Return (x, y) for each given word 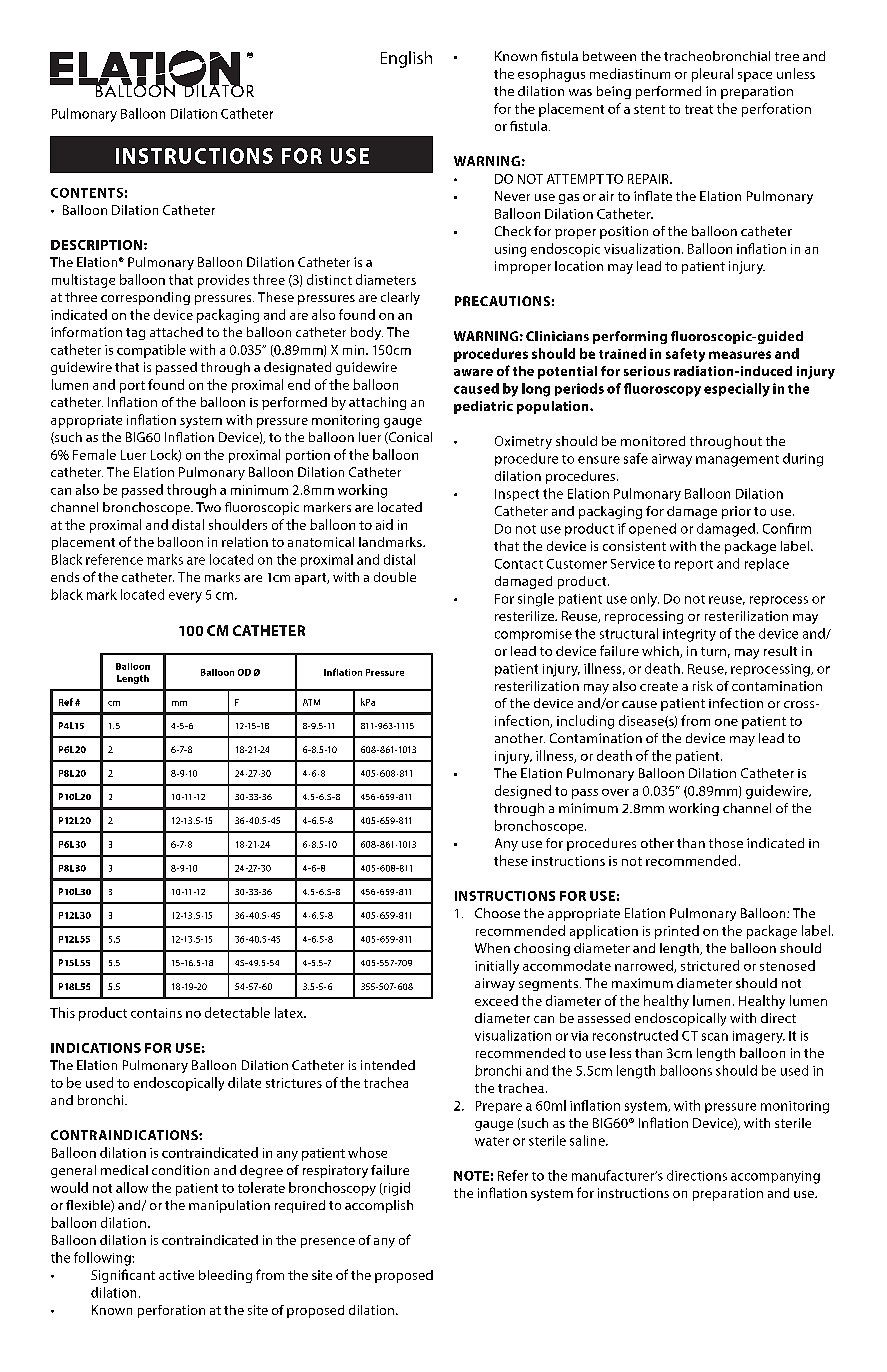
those (726, 843)
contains (156, 1013)
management (737, 461)
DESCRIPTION (96, 245)
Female (94, 454)
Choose (497, 913)
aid (384, 524)
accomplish (379, 1206)
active (176, 1275)
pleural (712, 75)
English (406, 59)
